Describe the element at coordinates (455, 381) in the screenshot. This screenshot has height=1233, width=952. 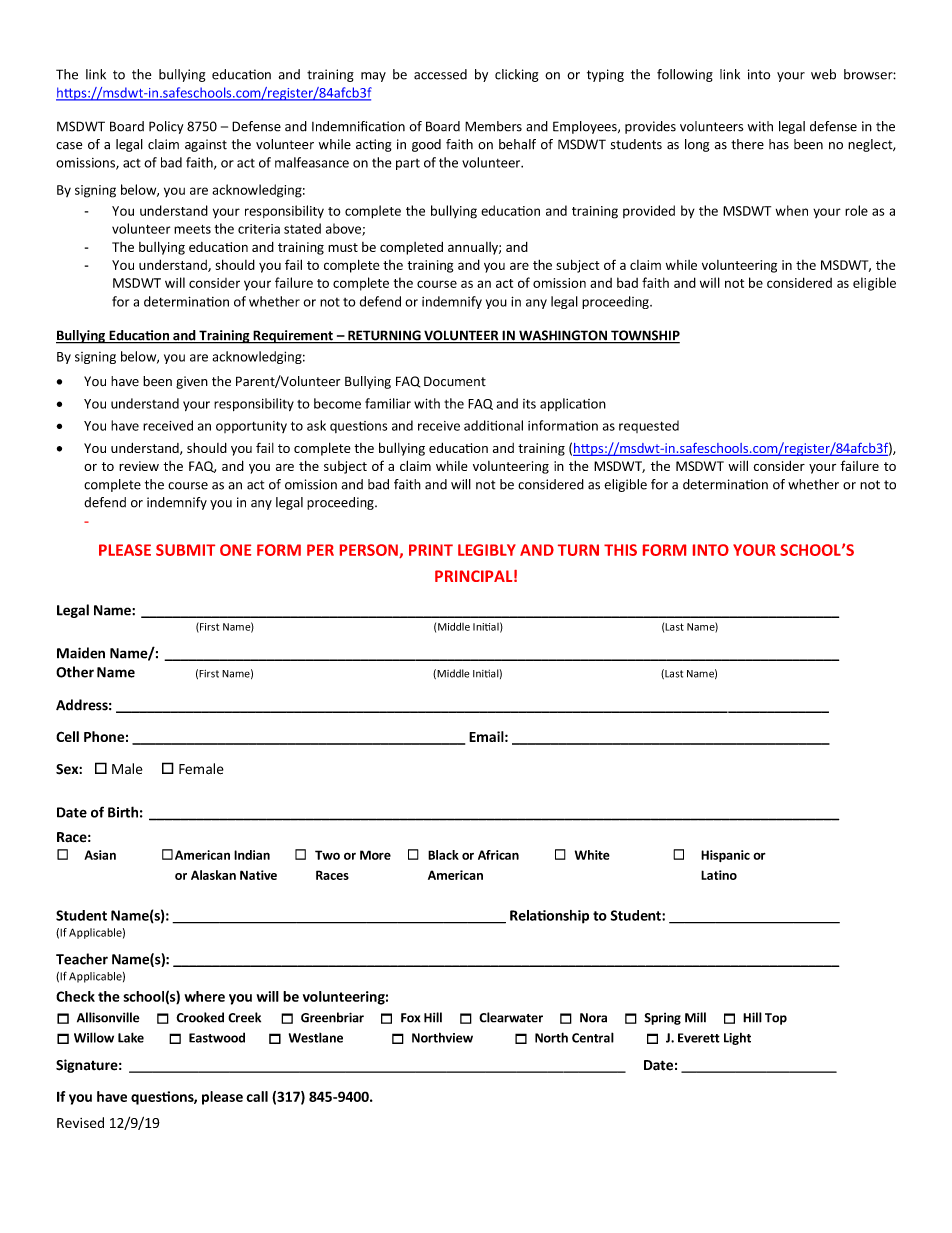
I see `Document` at that location.
